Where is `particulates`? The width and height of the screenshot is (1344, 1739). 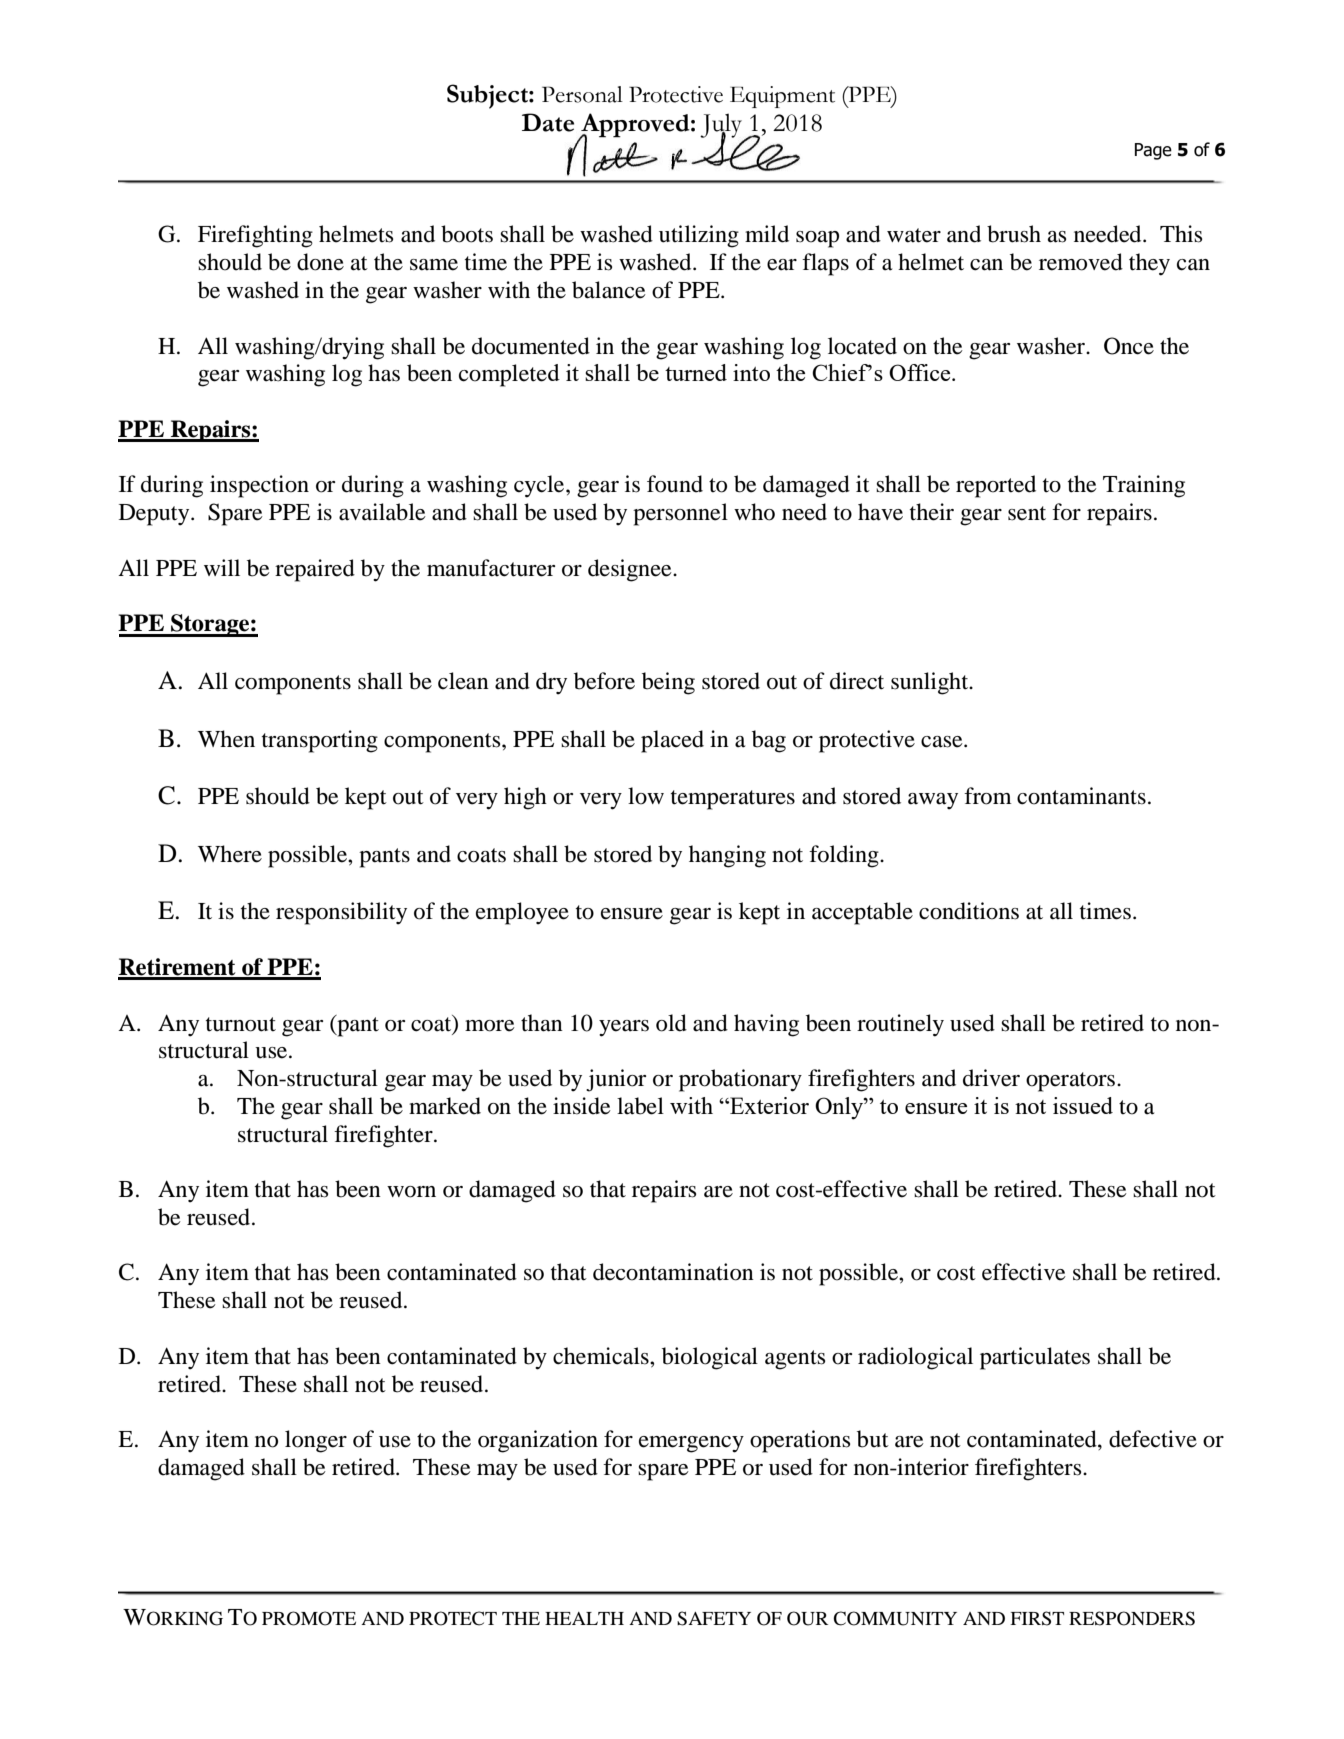 particulates is located at coordinates (1035, 1358).
